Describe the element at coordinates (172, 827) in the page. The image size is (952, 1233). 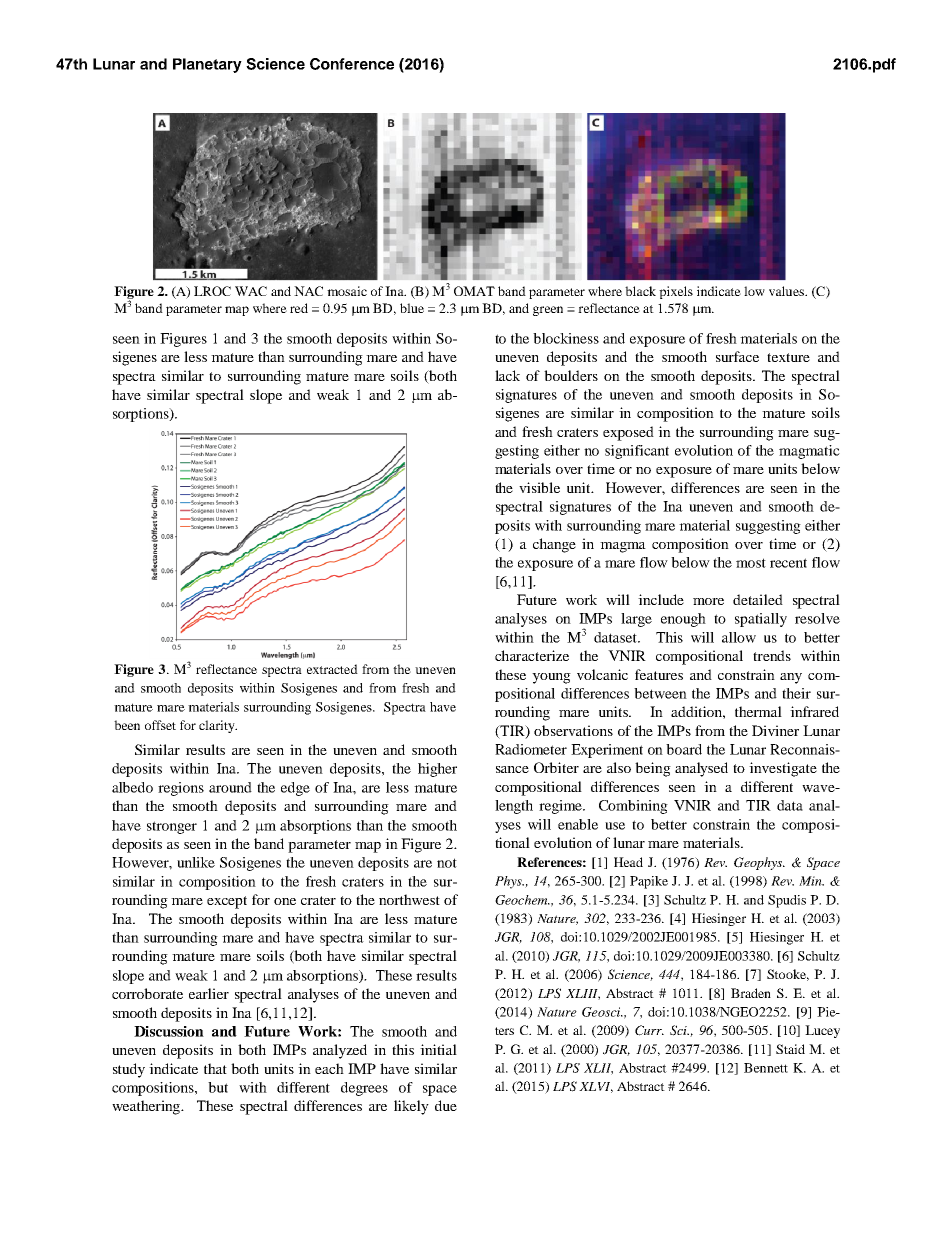
I see `stronger` at that location.
